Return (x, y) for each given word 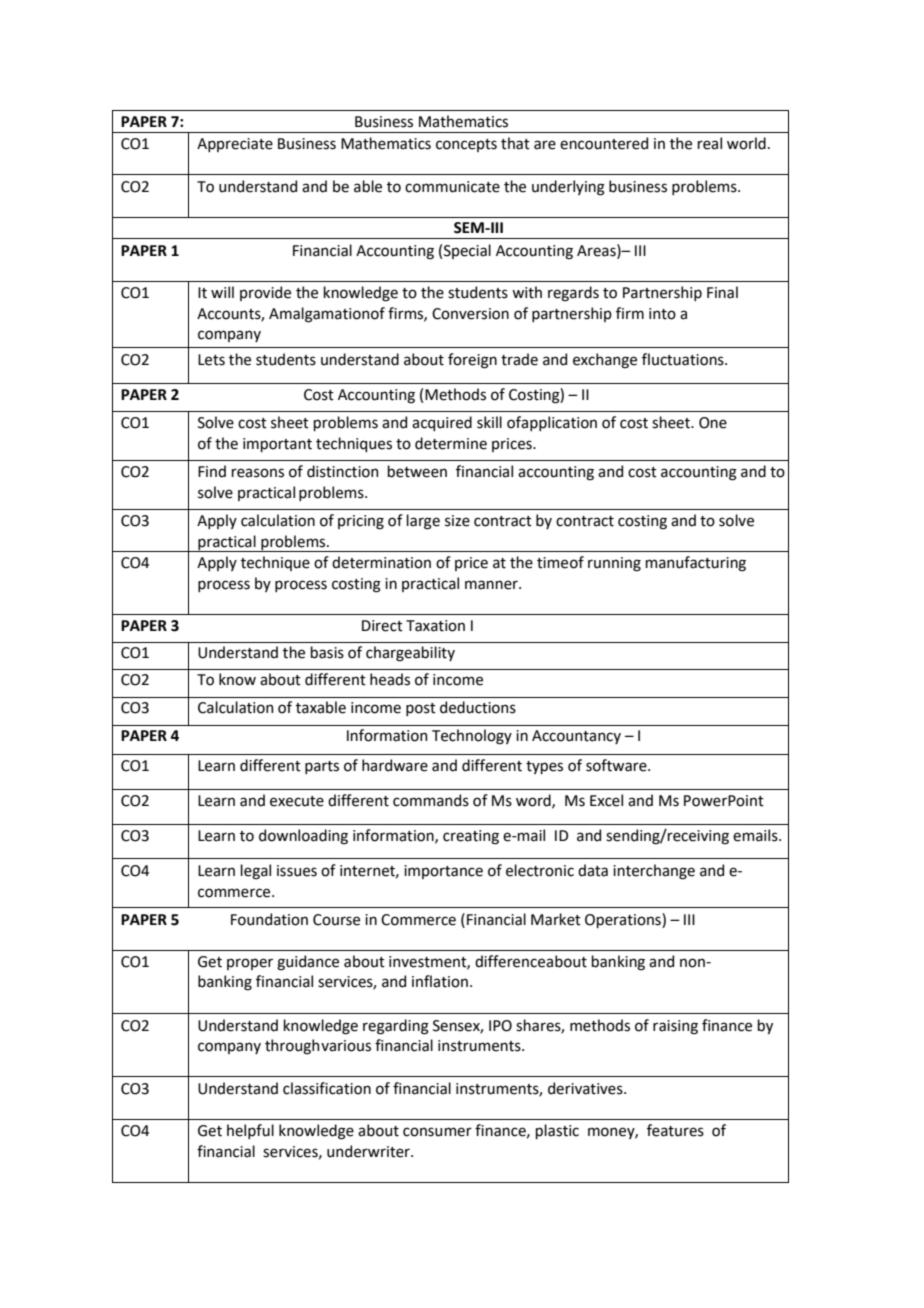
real (709, 143)
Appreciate (235, 145)
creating (471, 837)
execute (297, 801)
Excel (606, 800)
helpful (250, 1131)
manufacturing (695, 564)
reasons (257, 473)
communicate (452, 187)
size (457, 521)
